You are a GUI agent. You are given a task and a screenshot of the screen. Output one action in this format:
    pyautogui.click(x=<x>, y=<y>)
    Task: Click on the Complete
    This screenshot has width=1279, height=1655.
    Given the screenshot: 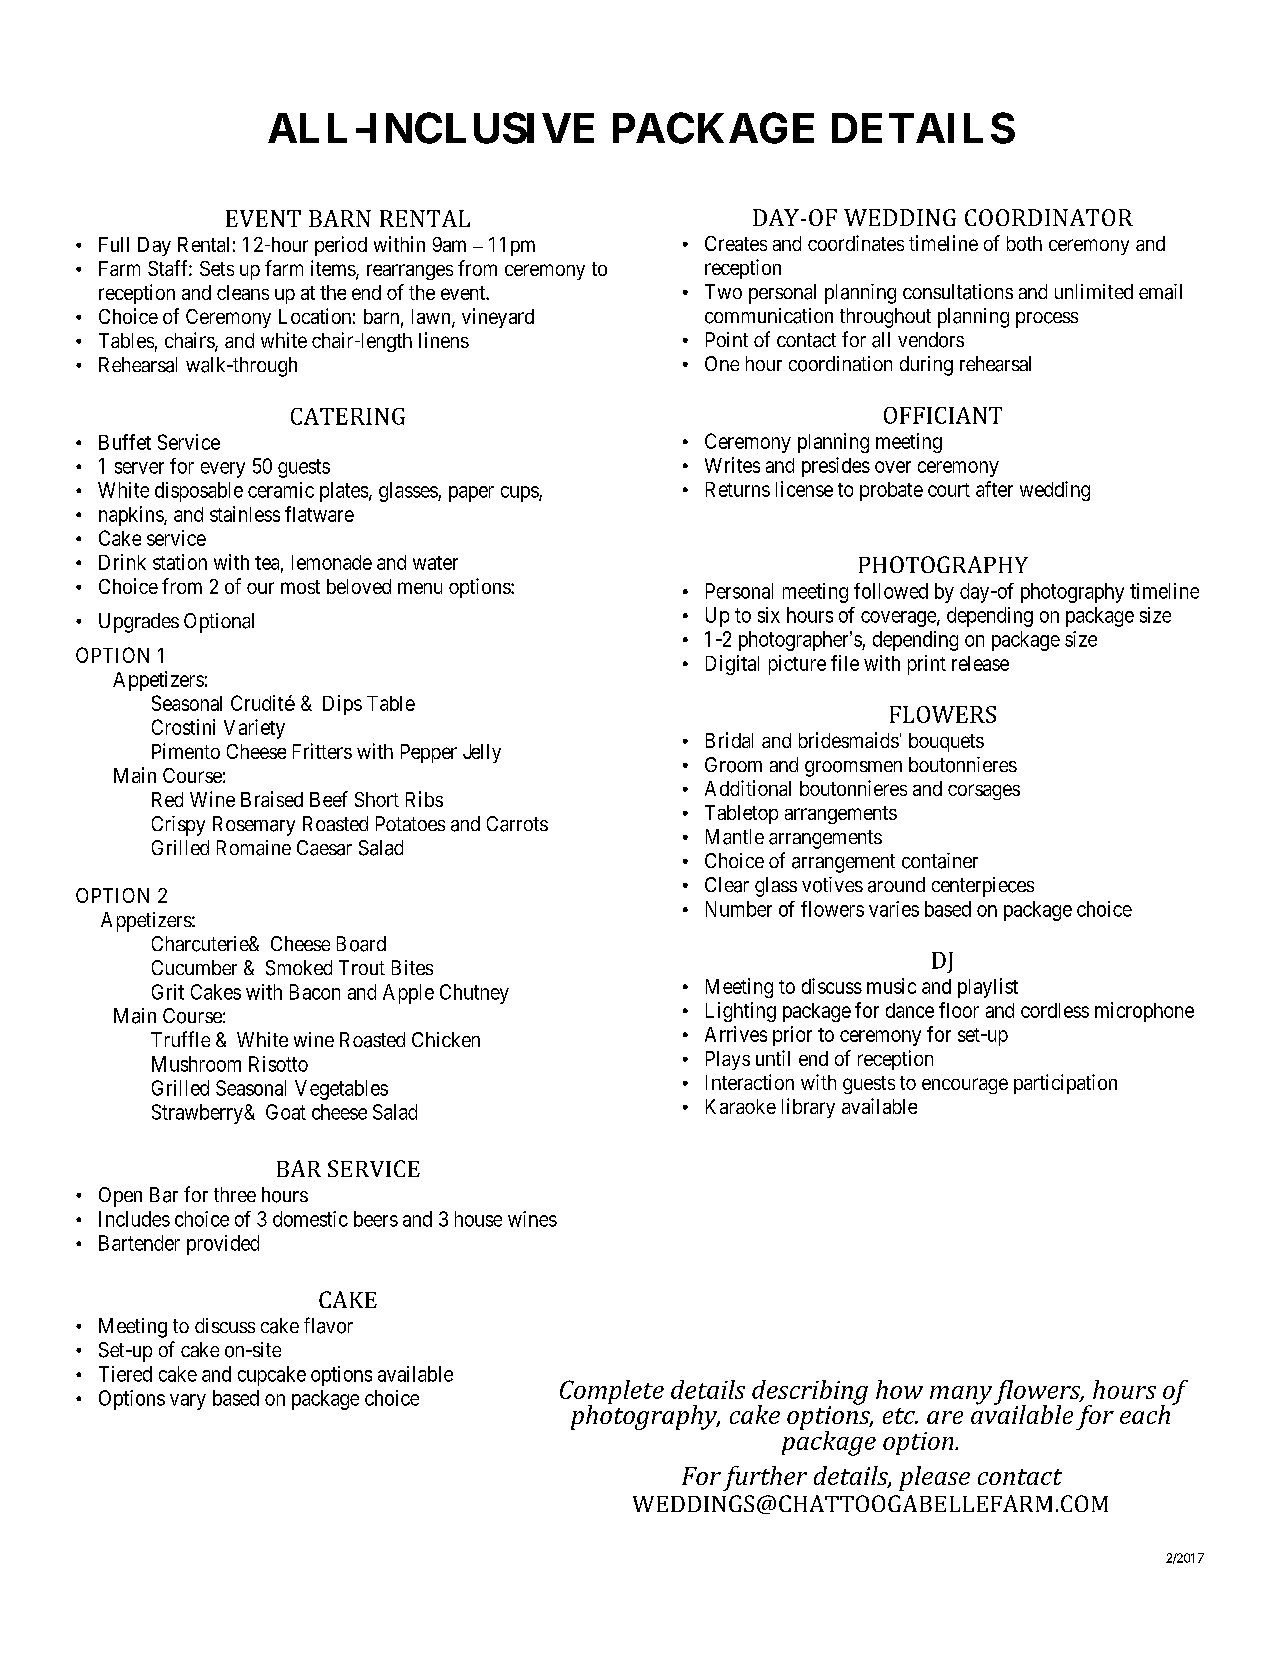 What is the action you would take?
    pyautogui.click(x=612, y=1393)
